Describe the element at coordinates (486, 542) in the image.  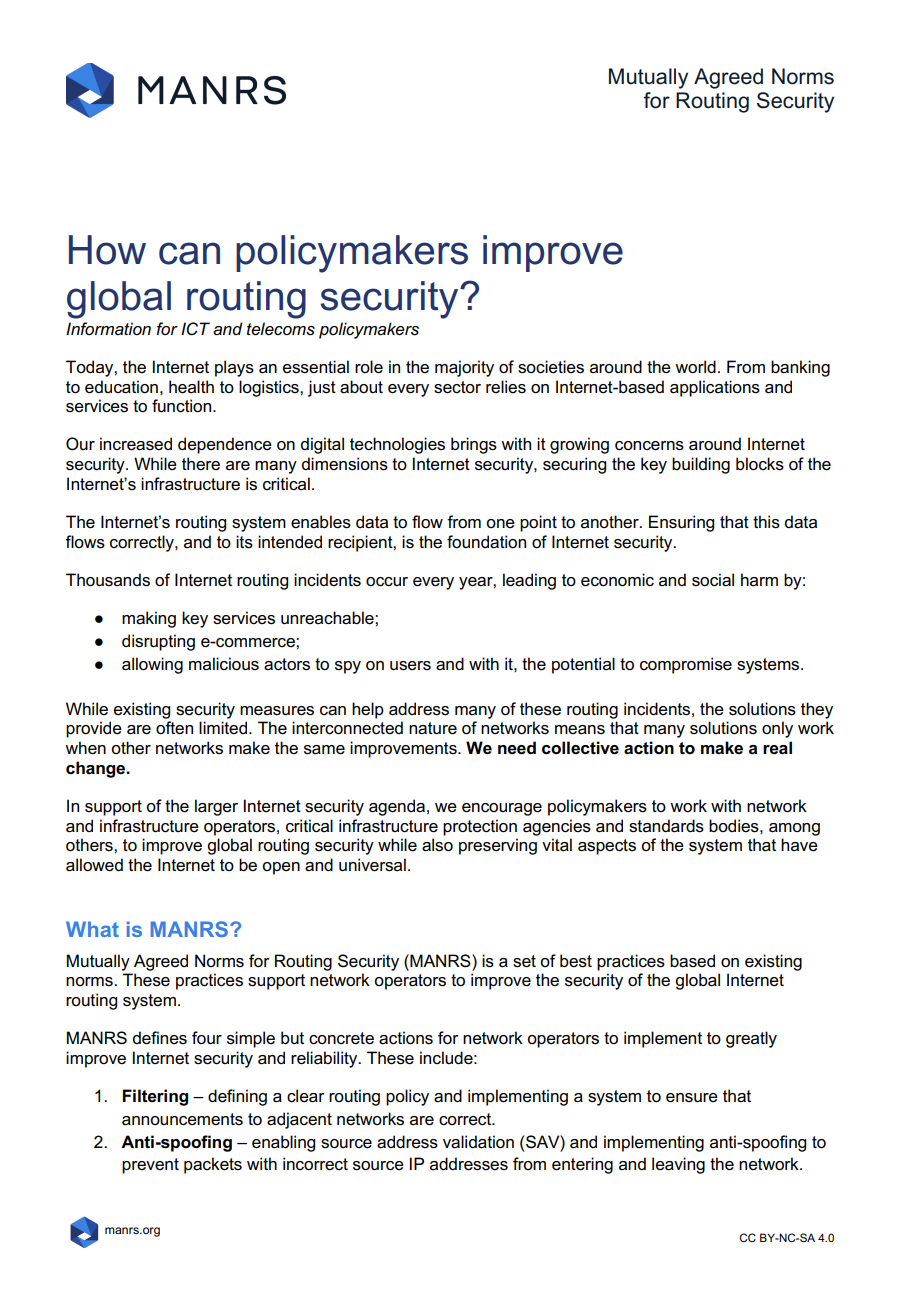
I see `foundation` at that location.
